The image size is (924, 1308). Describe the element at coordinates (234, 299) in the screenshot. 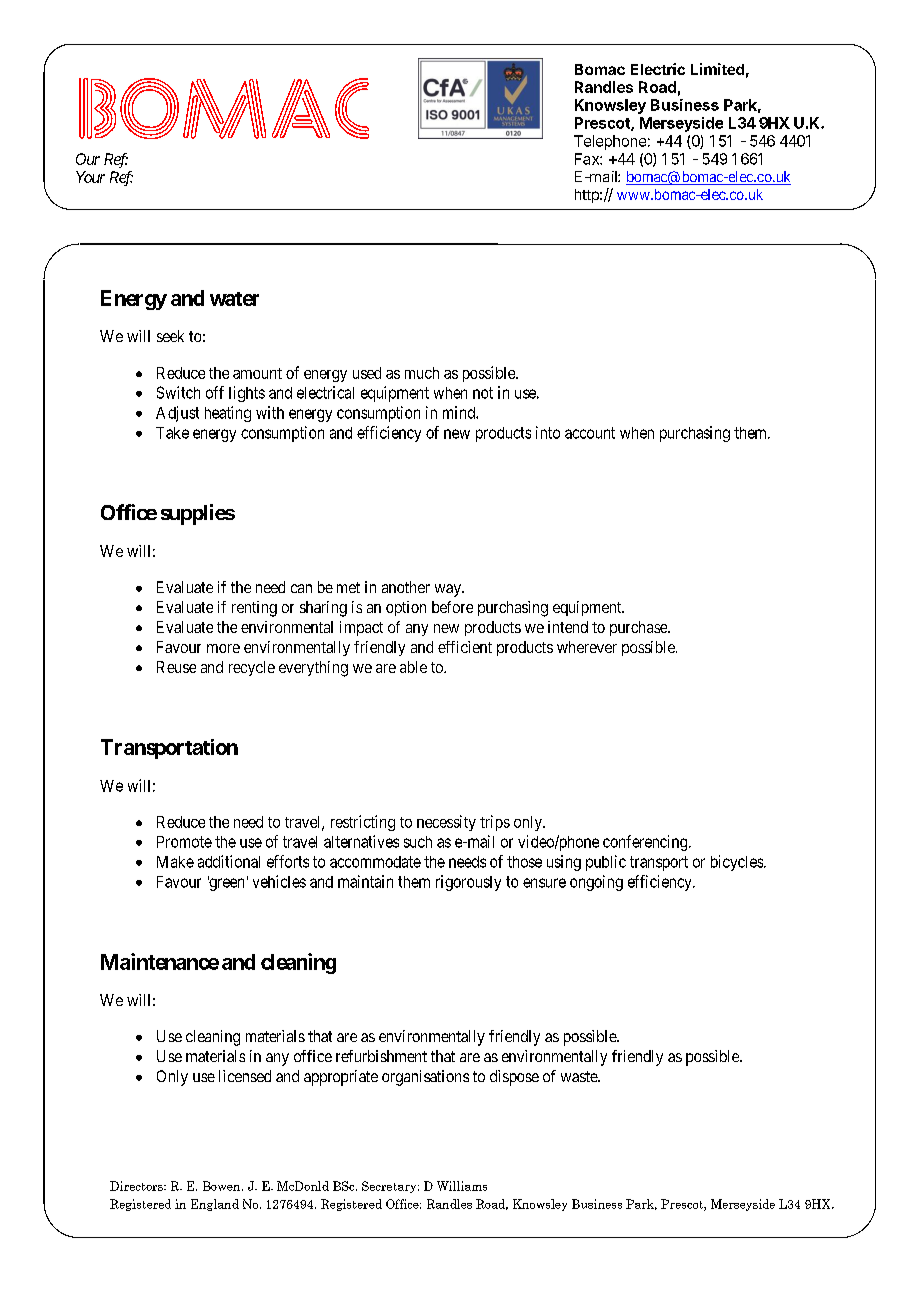

I see `water` at that location.
